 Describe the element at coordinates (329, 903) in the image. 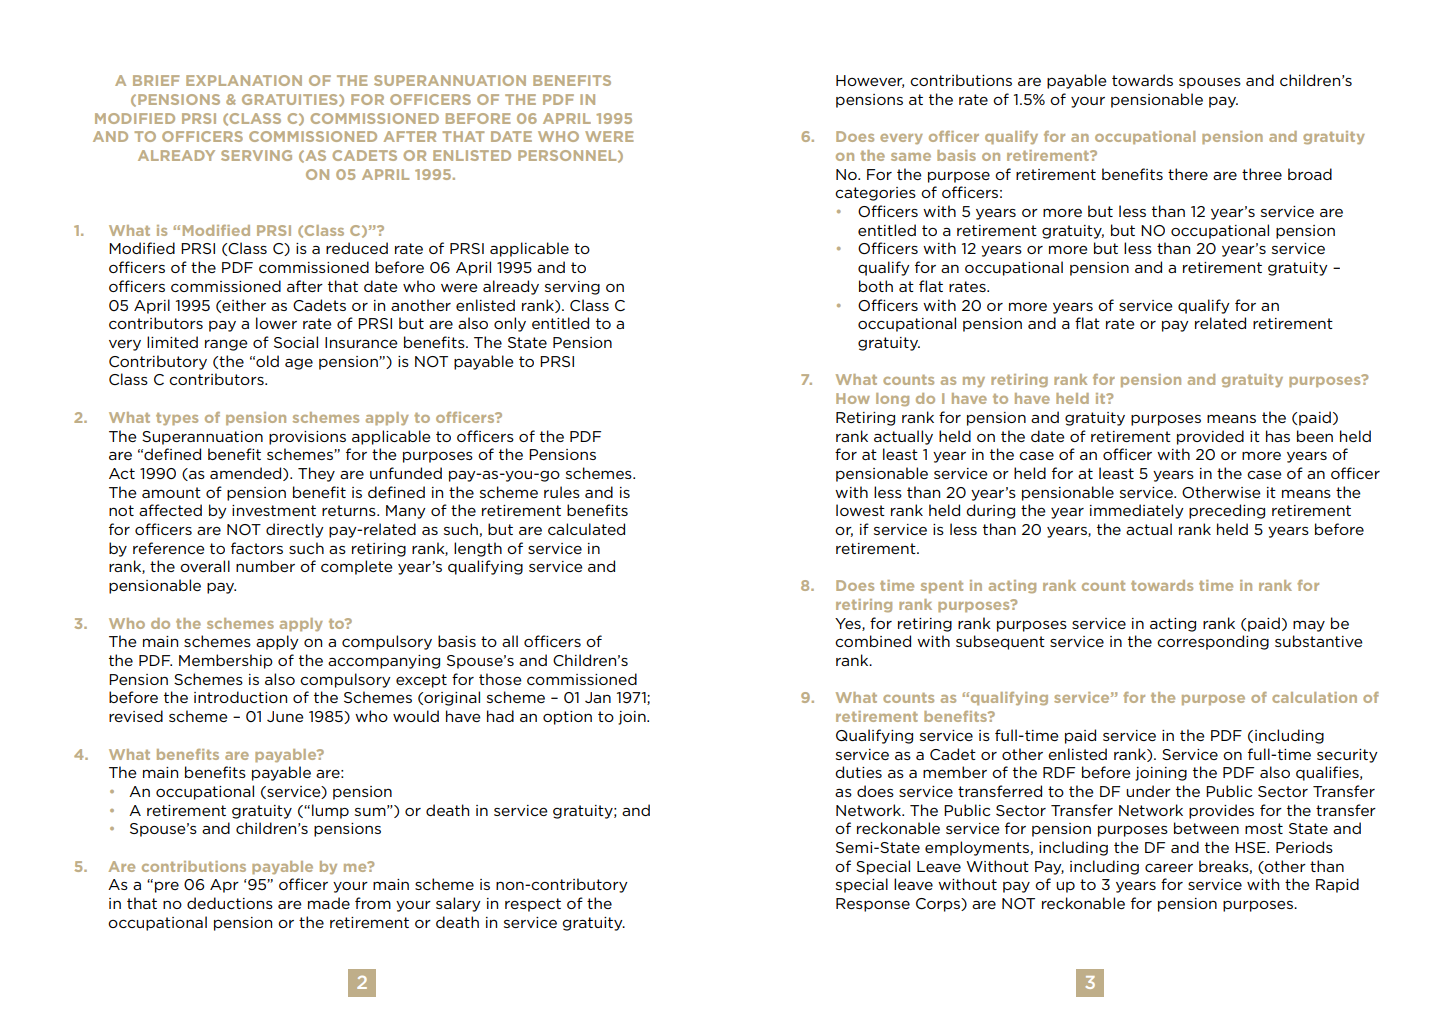

I see `made` at that location.
